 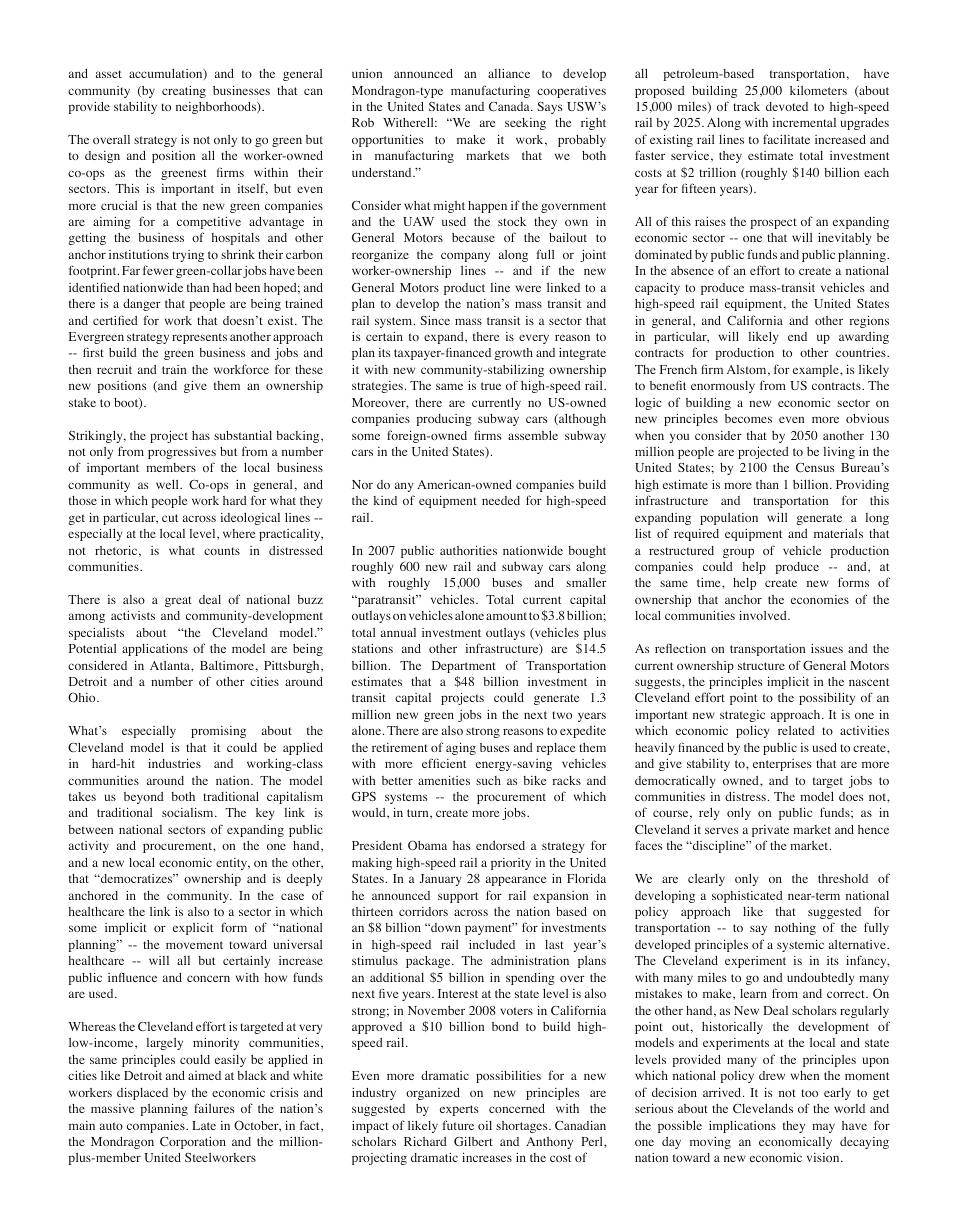 I want to click on sophisticated, so click(x=747, y=897).
